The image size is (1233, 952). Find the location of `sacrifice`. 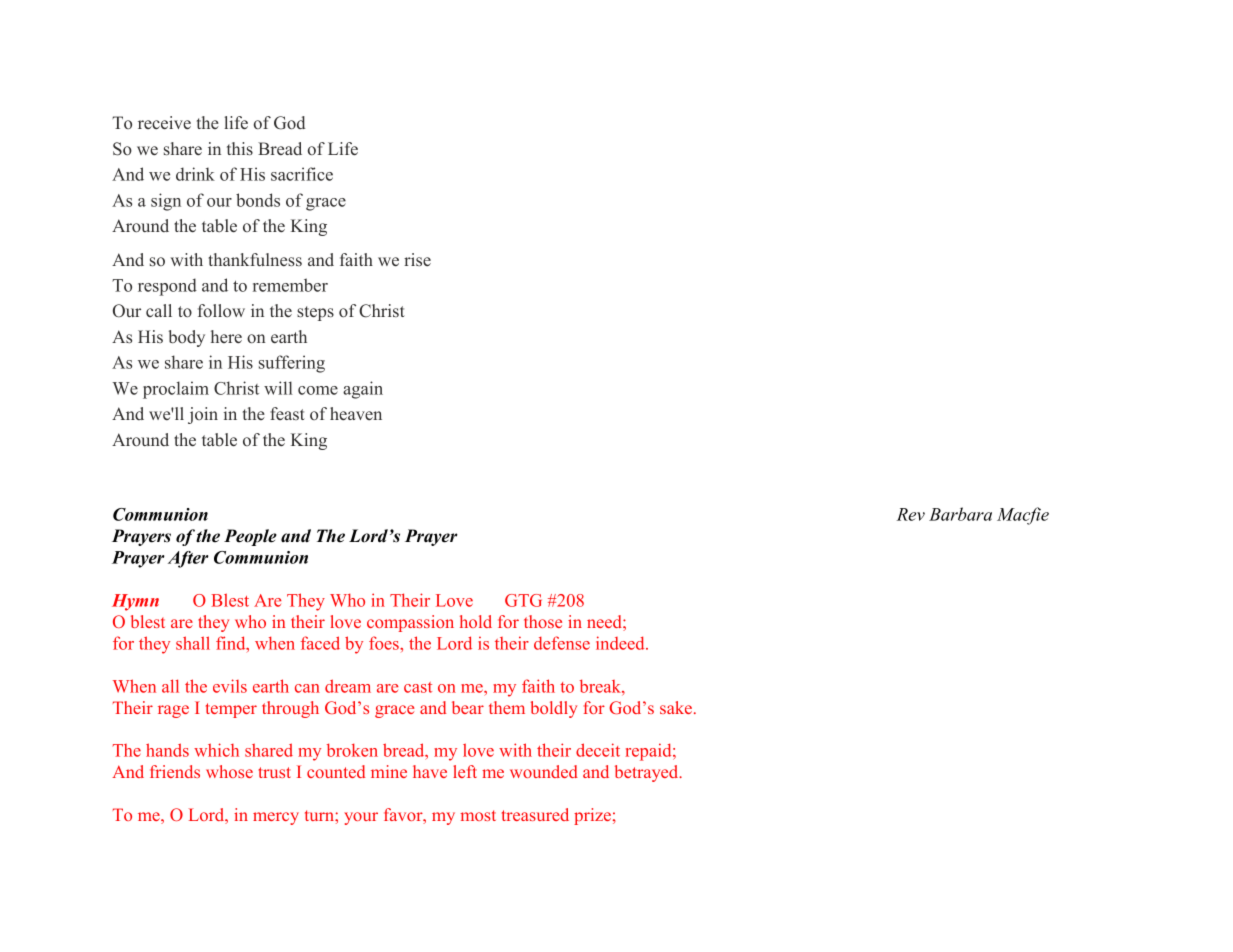

sacrifice is located at coordinates (302, 174).
